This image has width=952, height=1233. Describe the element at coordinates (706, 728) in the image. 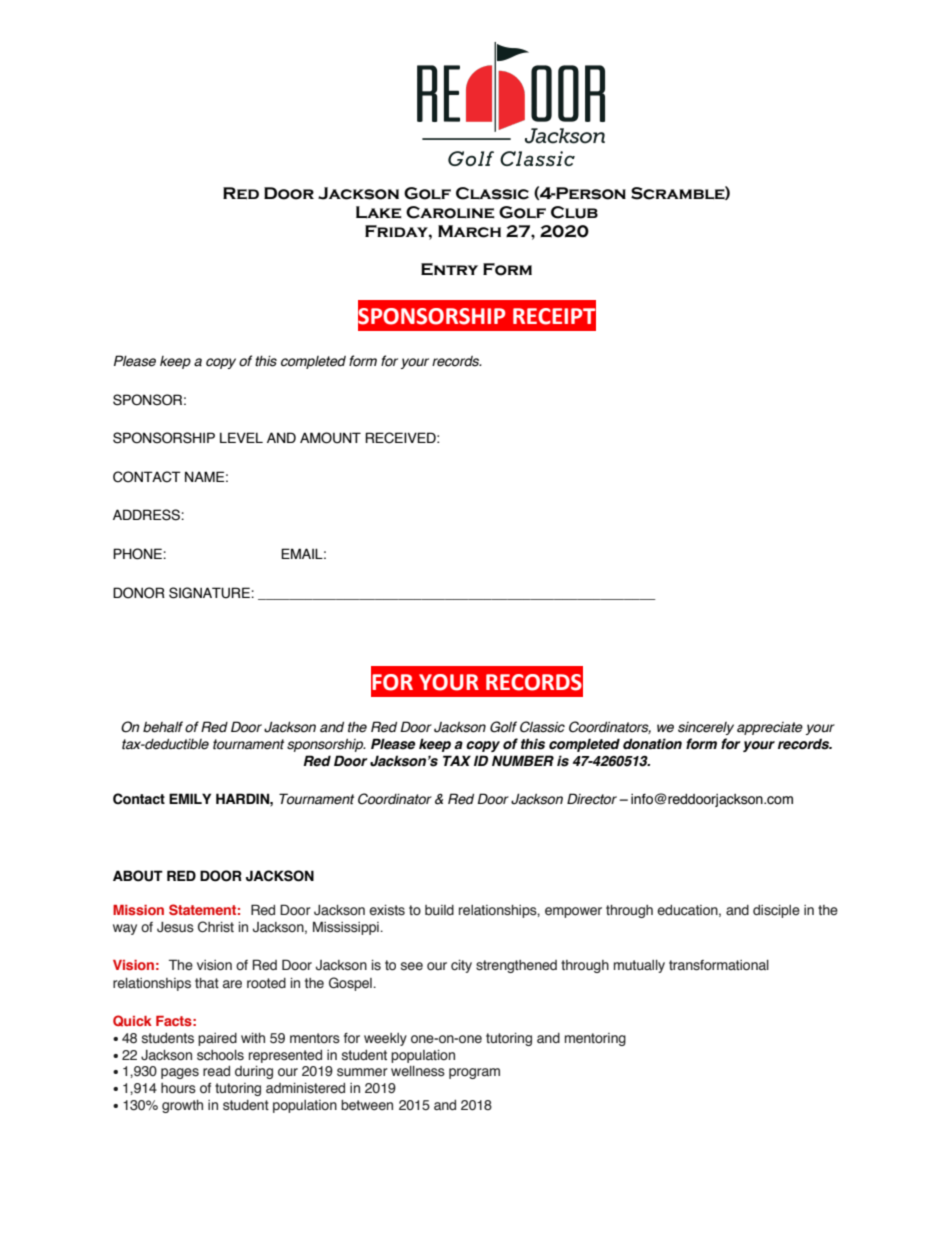

I see `sincerely` at that location.
